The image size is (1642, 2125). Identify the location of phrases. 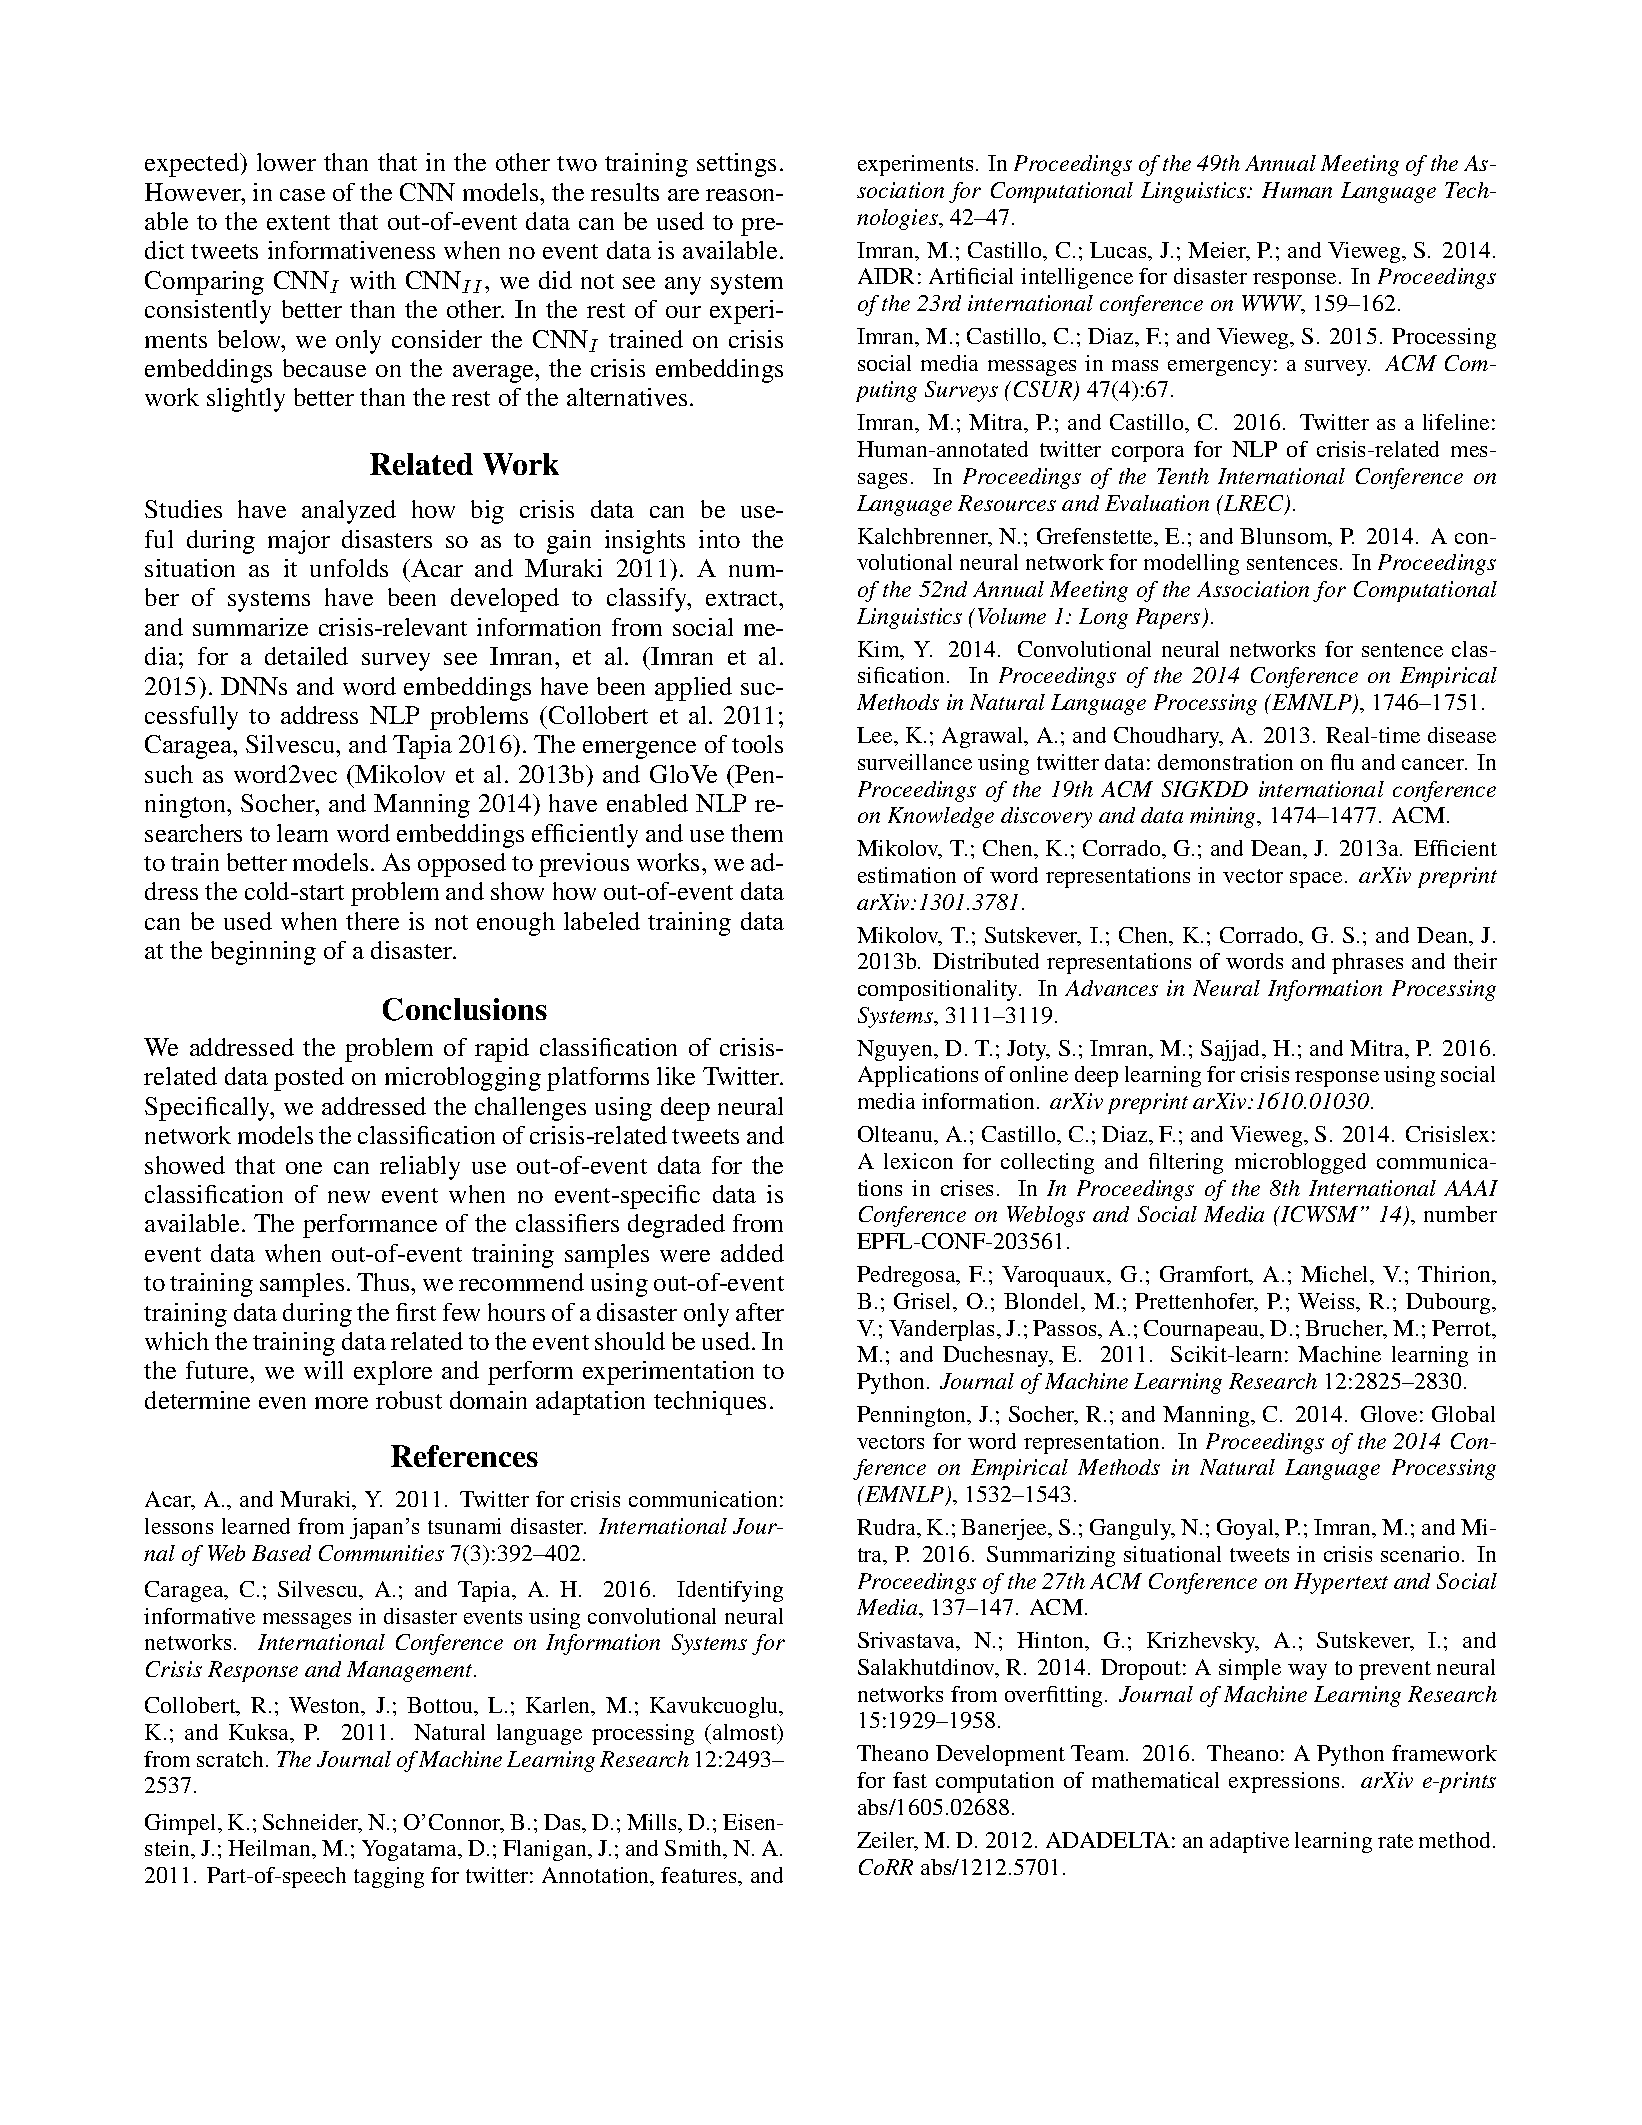
(1367, 963).
